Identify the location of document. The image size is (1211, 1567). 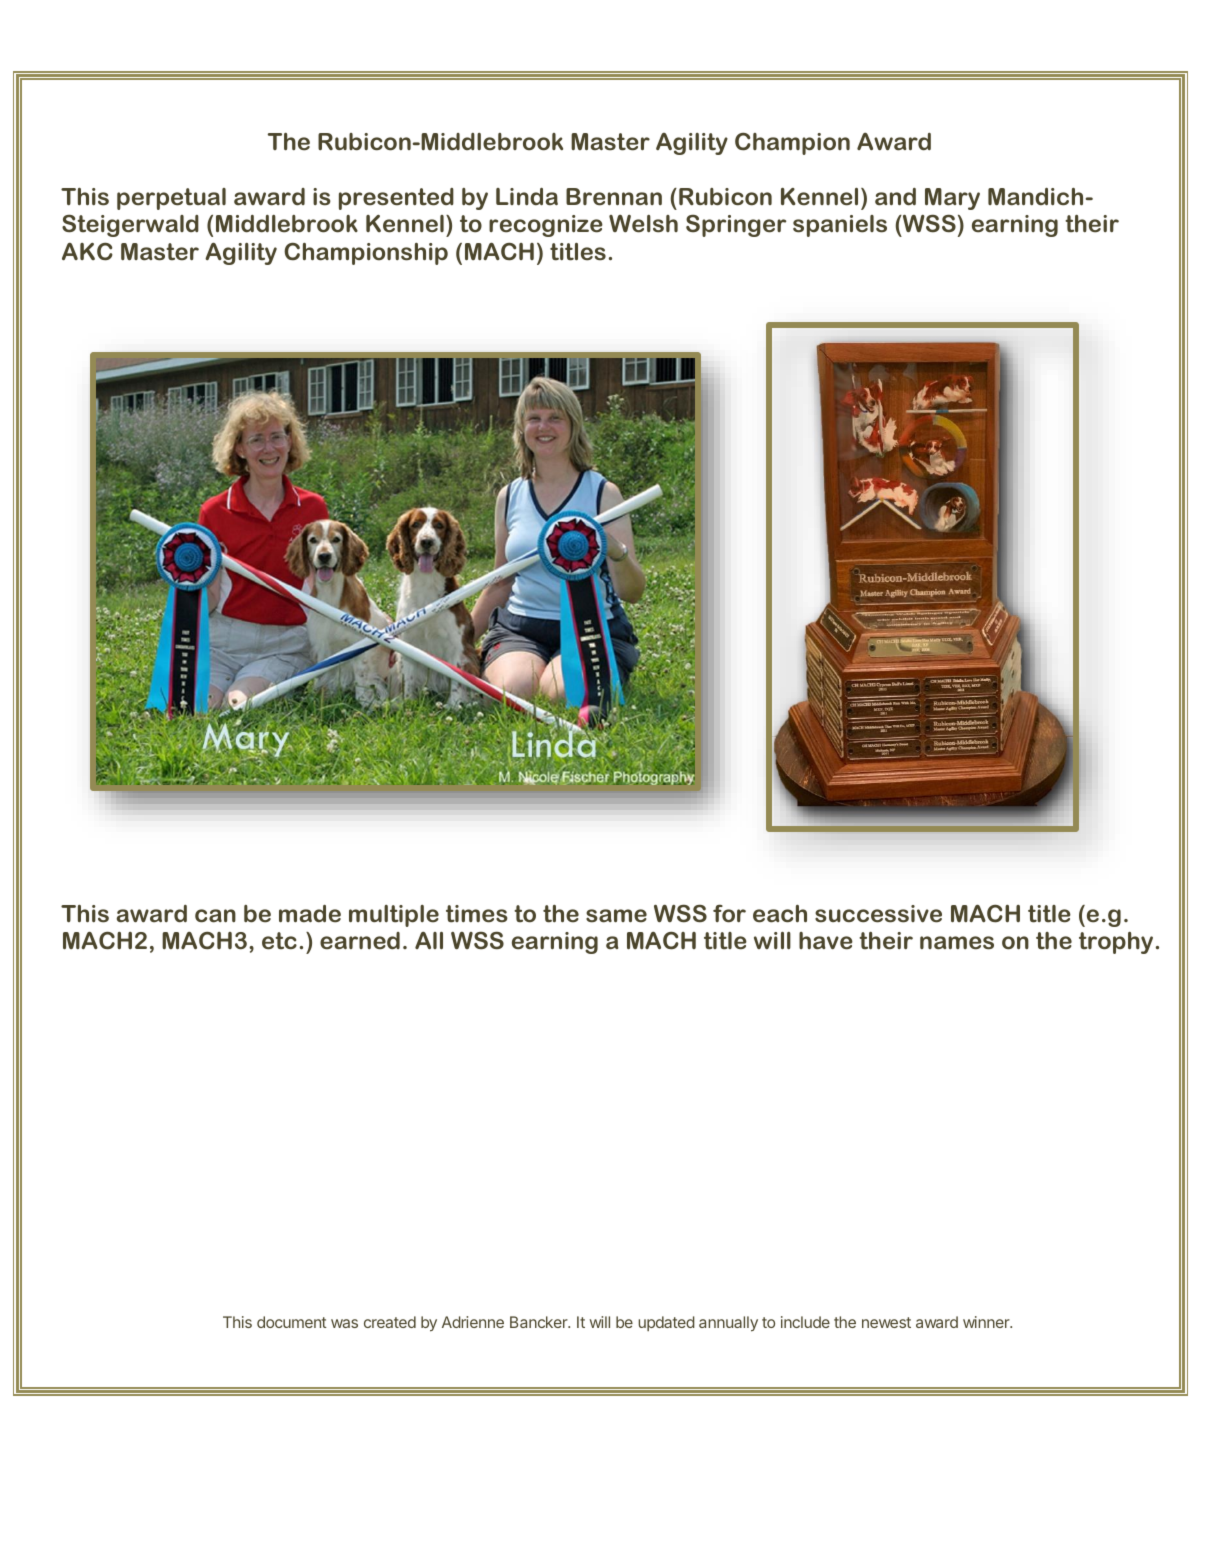
(292, 1322).
